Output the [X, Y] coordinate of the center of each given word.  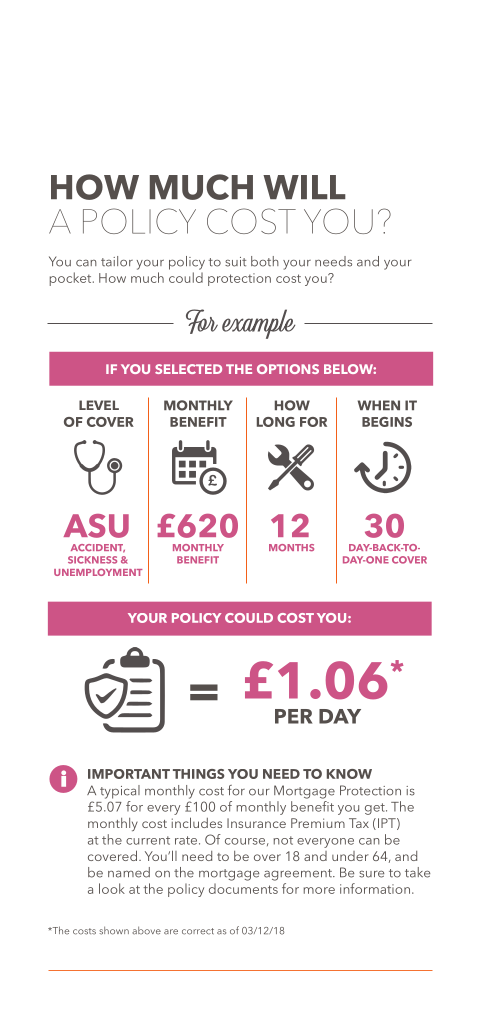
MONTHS [291, 547]
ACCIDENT [98, 548]
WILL [304, 187]
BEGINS [387, 422]
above [146, 930]
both [265, 261]
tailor [117, 261]
